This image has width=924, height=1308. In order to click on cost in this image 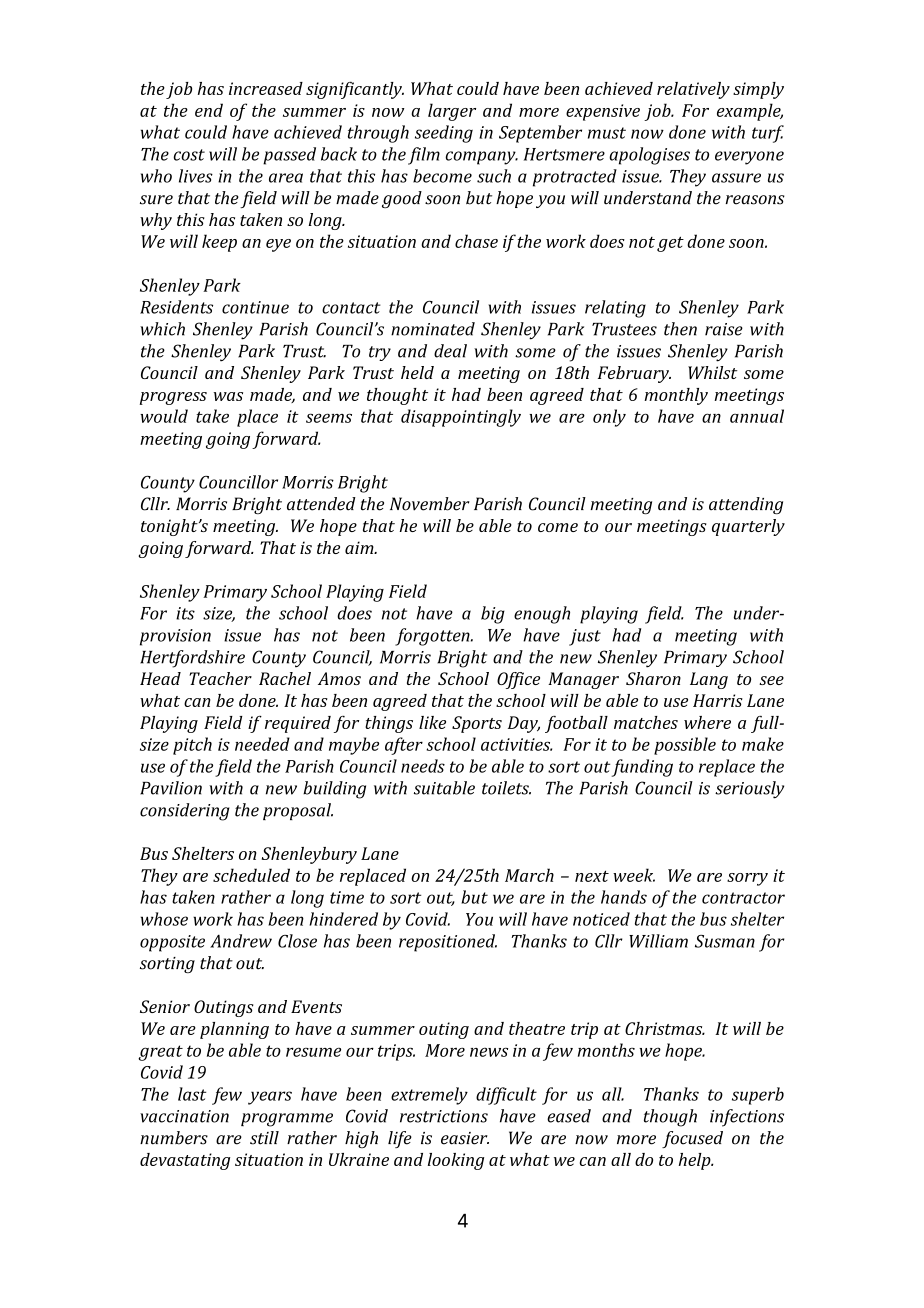, I will do `click(189, 155)`.
